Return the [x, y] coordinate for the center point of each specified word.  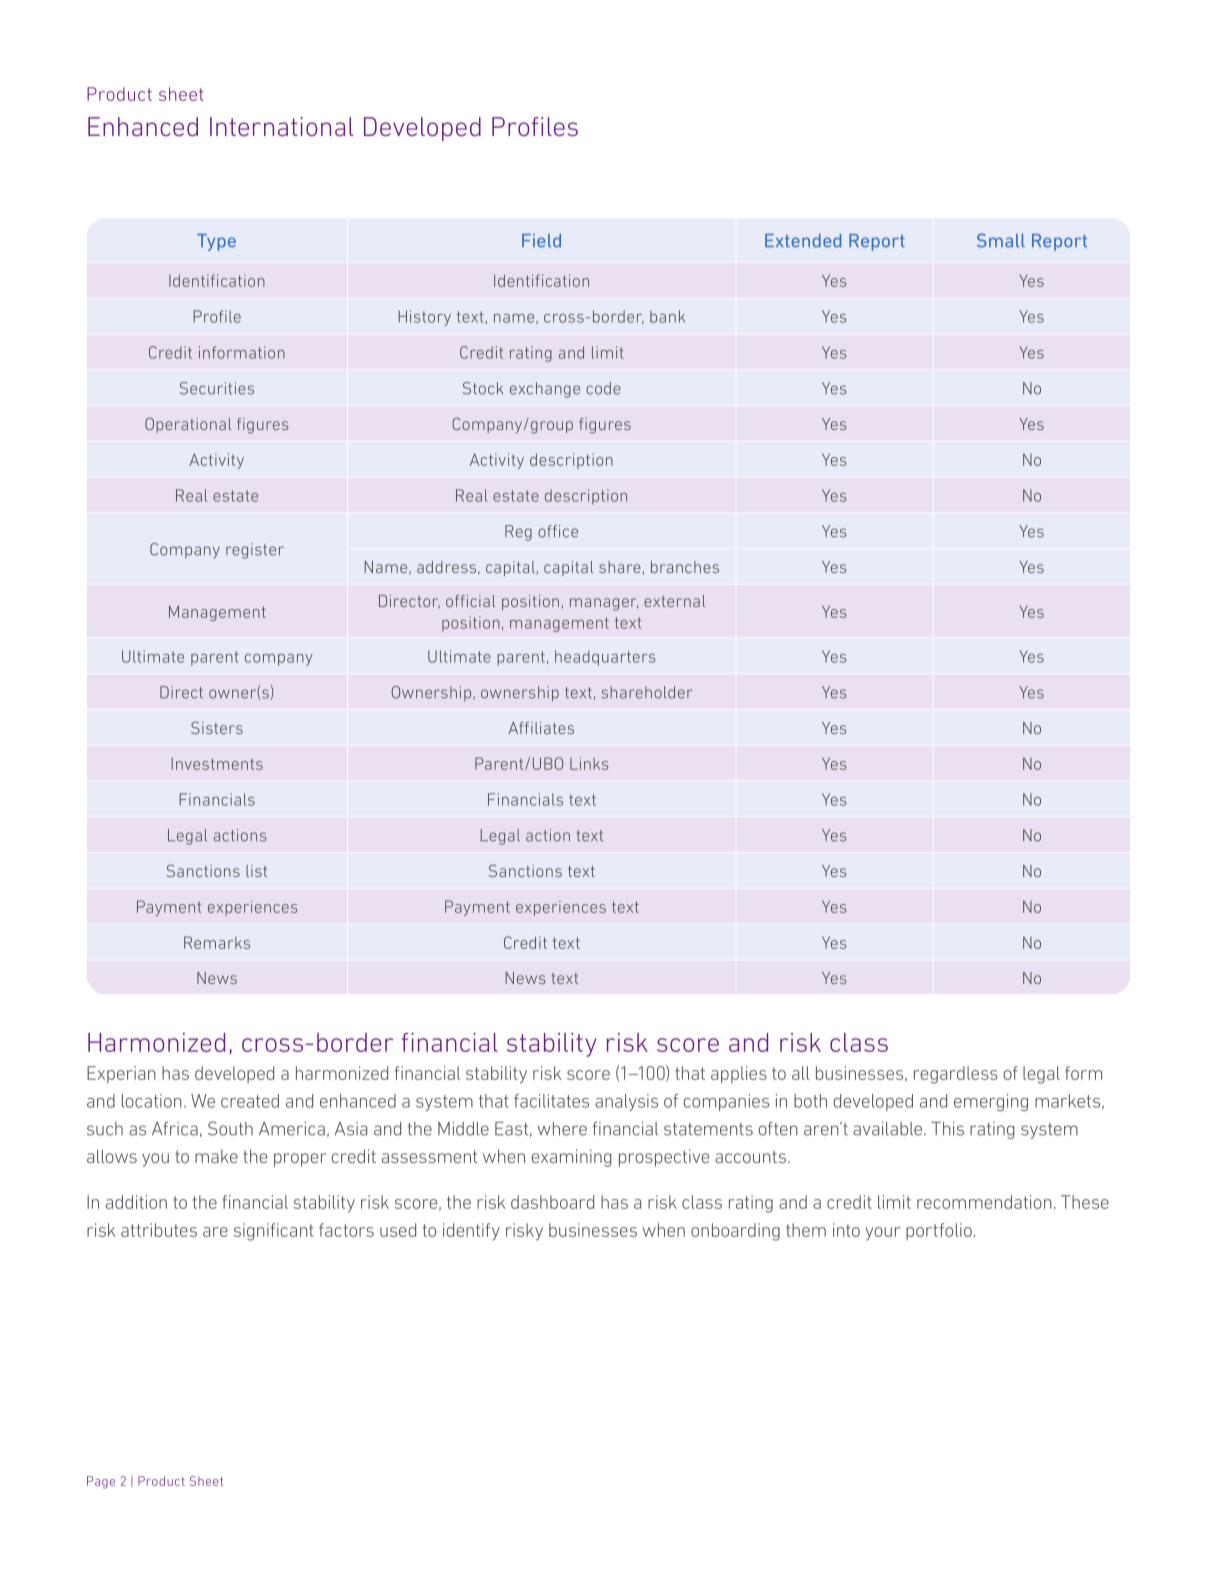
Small [1001, 240]
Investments [217, 764]
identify [471, 1231]
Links [589, 763]
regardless [956, 1075]
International [281, 126]
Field [541, 241]
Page [101, 1482]
